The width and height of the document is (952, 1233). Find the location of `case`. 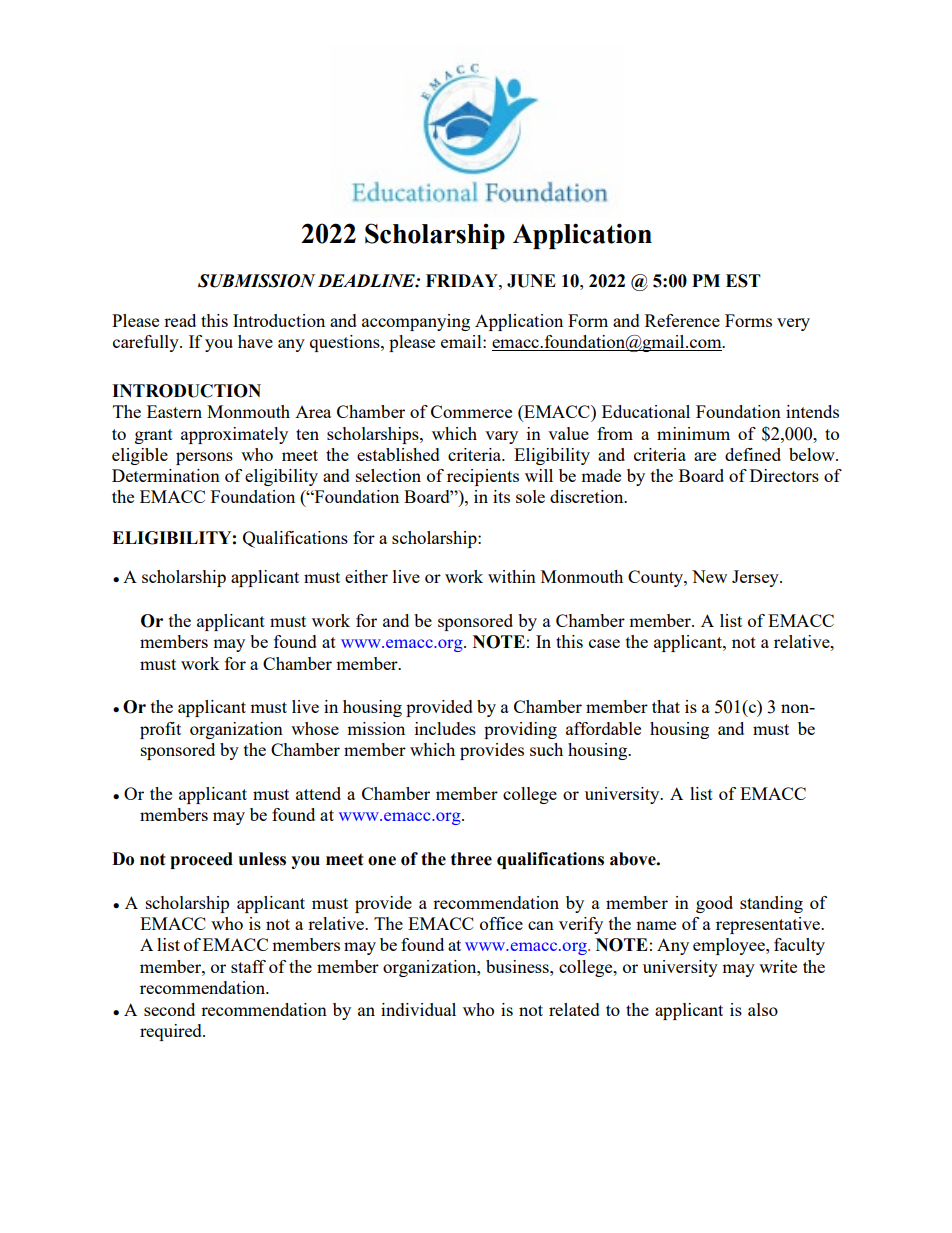

case is located at coordinates (604, 643).
